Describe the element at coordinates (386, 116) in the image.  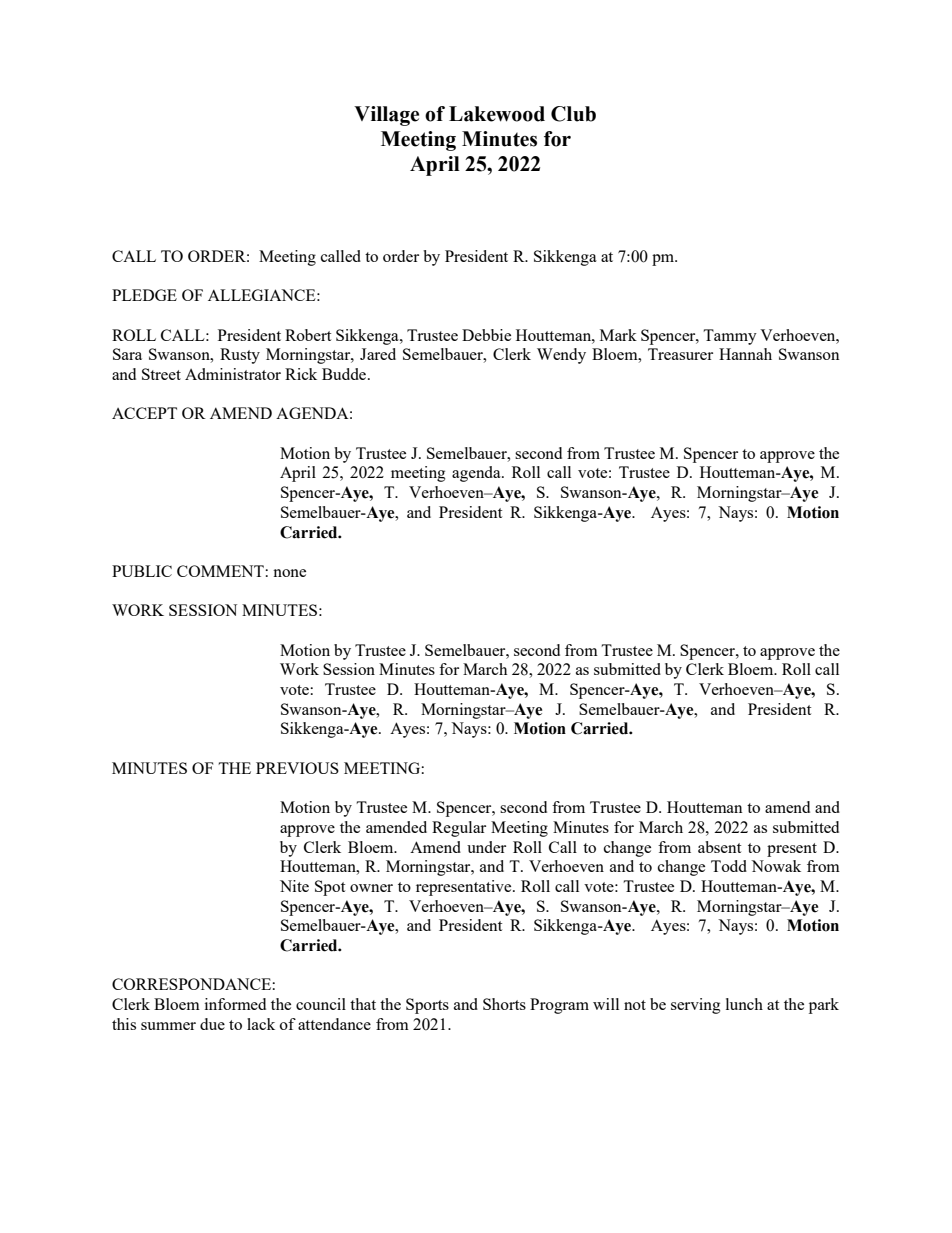
I see `Village` at that location.
